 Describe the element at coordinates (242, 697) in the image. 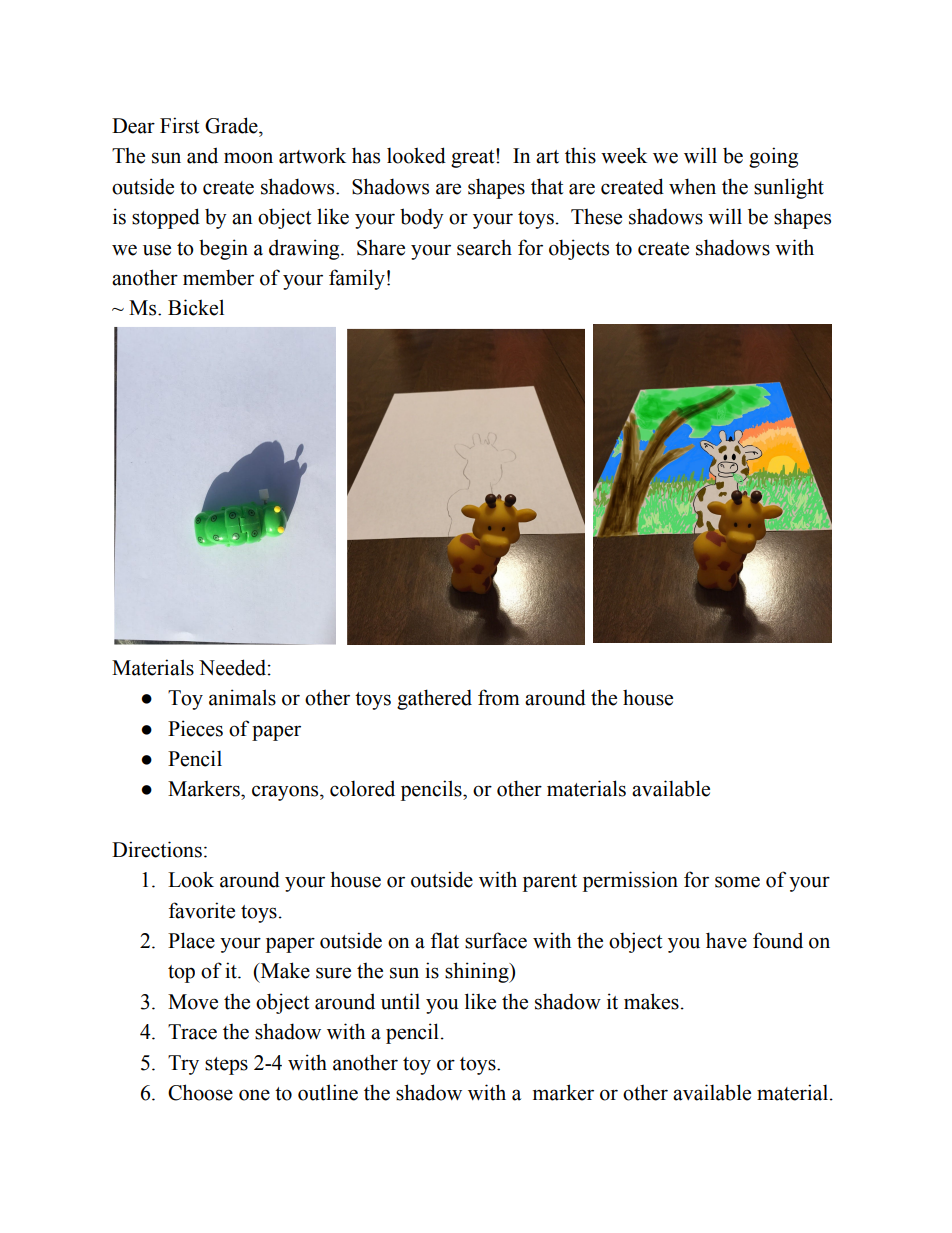

I see `animals` at that location.
